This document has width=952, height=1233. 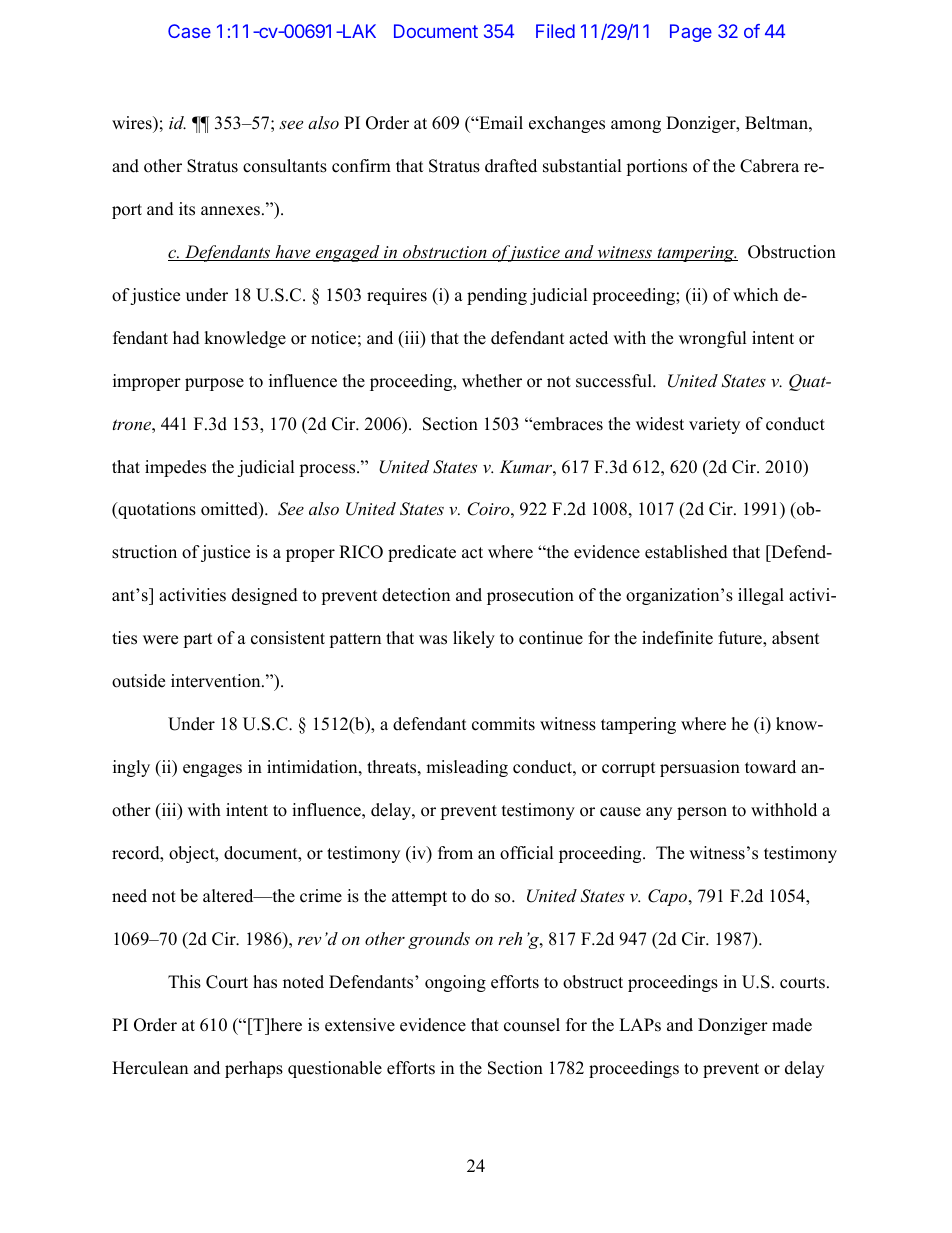 What do you see at coordinates (503, 724) in the document?
I see `commits` at bounding box center [503, 724].
